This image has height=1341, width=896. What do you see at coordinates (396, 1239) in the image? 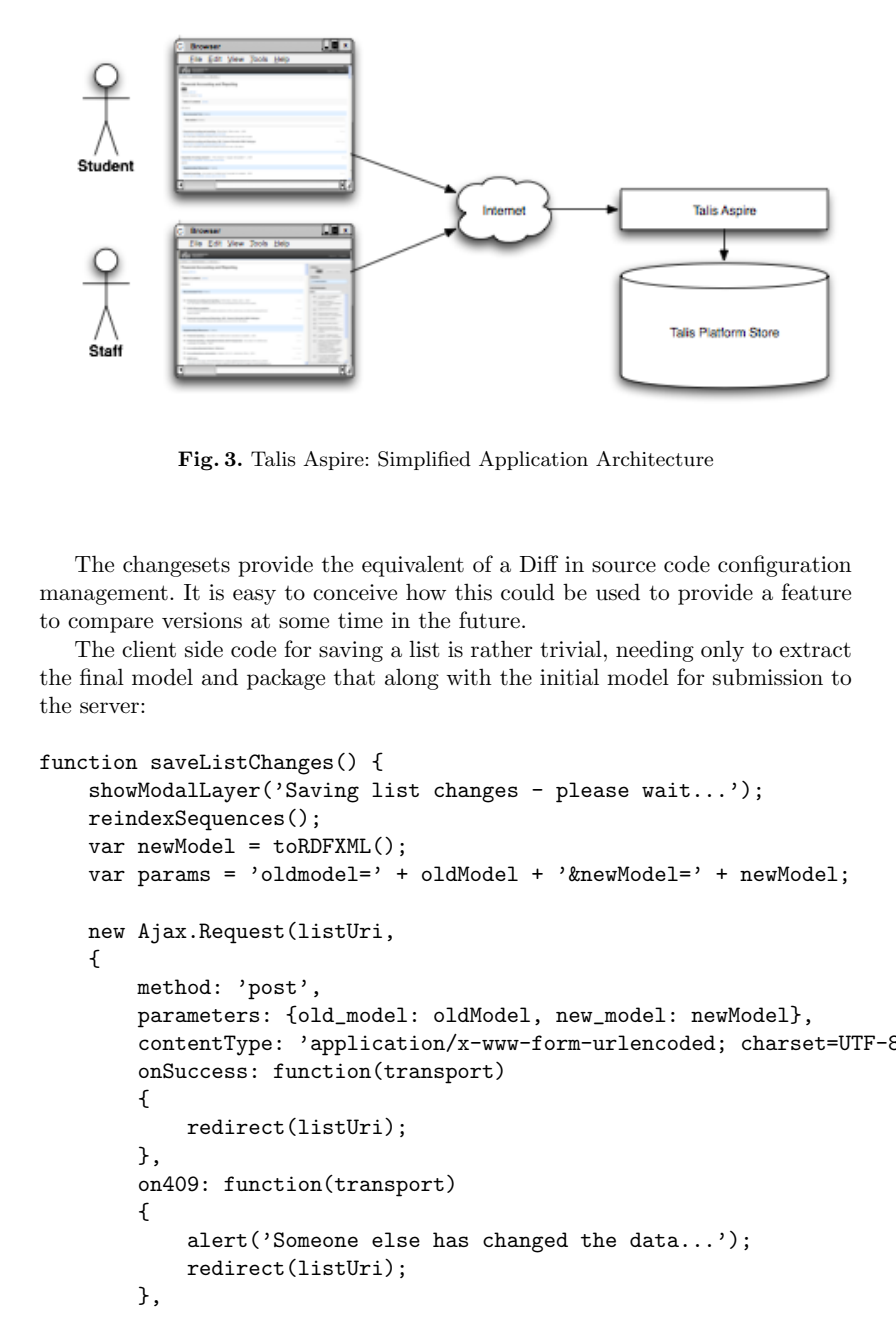
I see `else` at bounding box center [396, 1239].
